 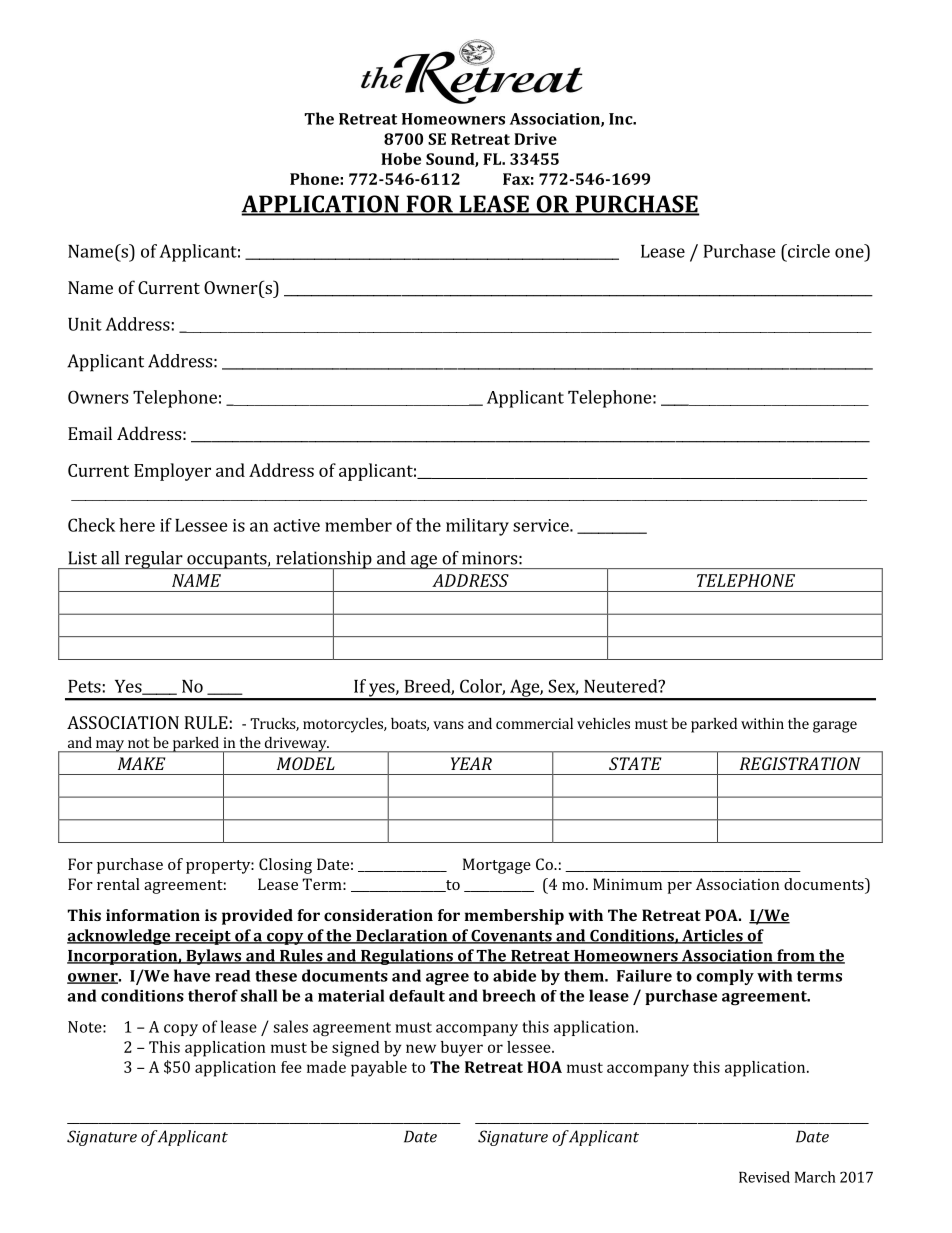 What do you see at coordinates (118, 884) in the image?
I see `rental` at bounding box center [118, 884].
